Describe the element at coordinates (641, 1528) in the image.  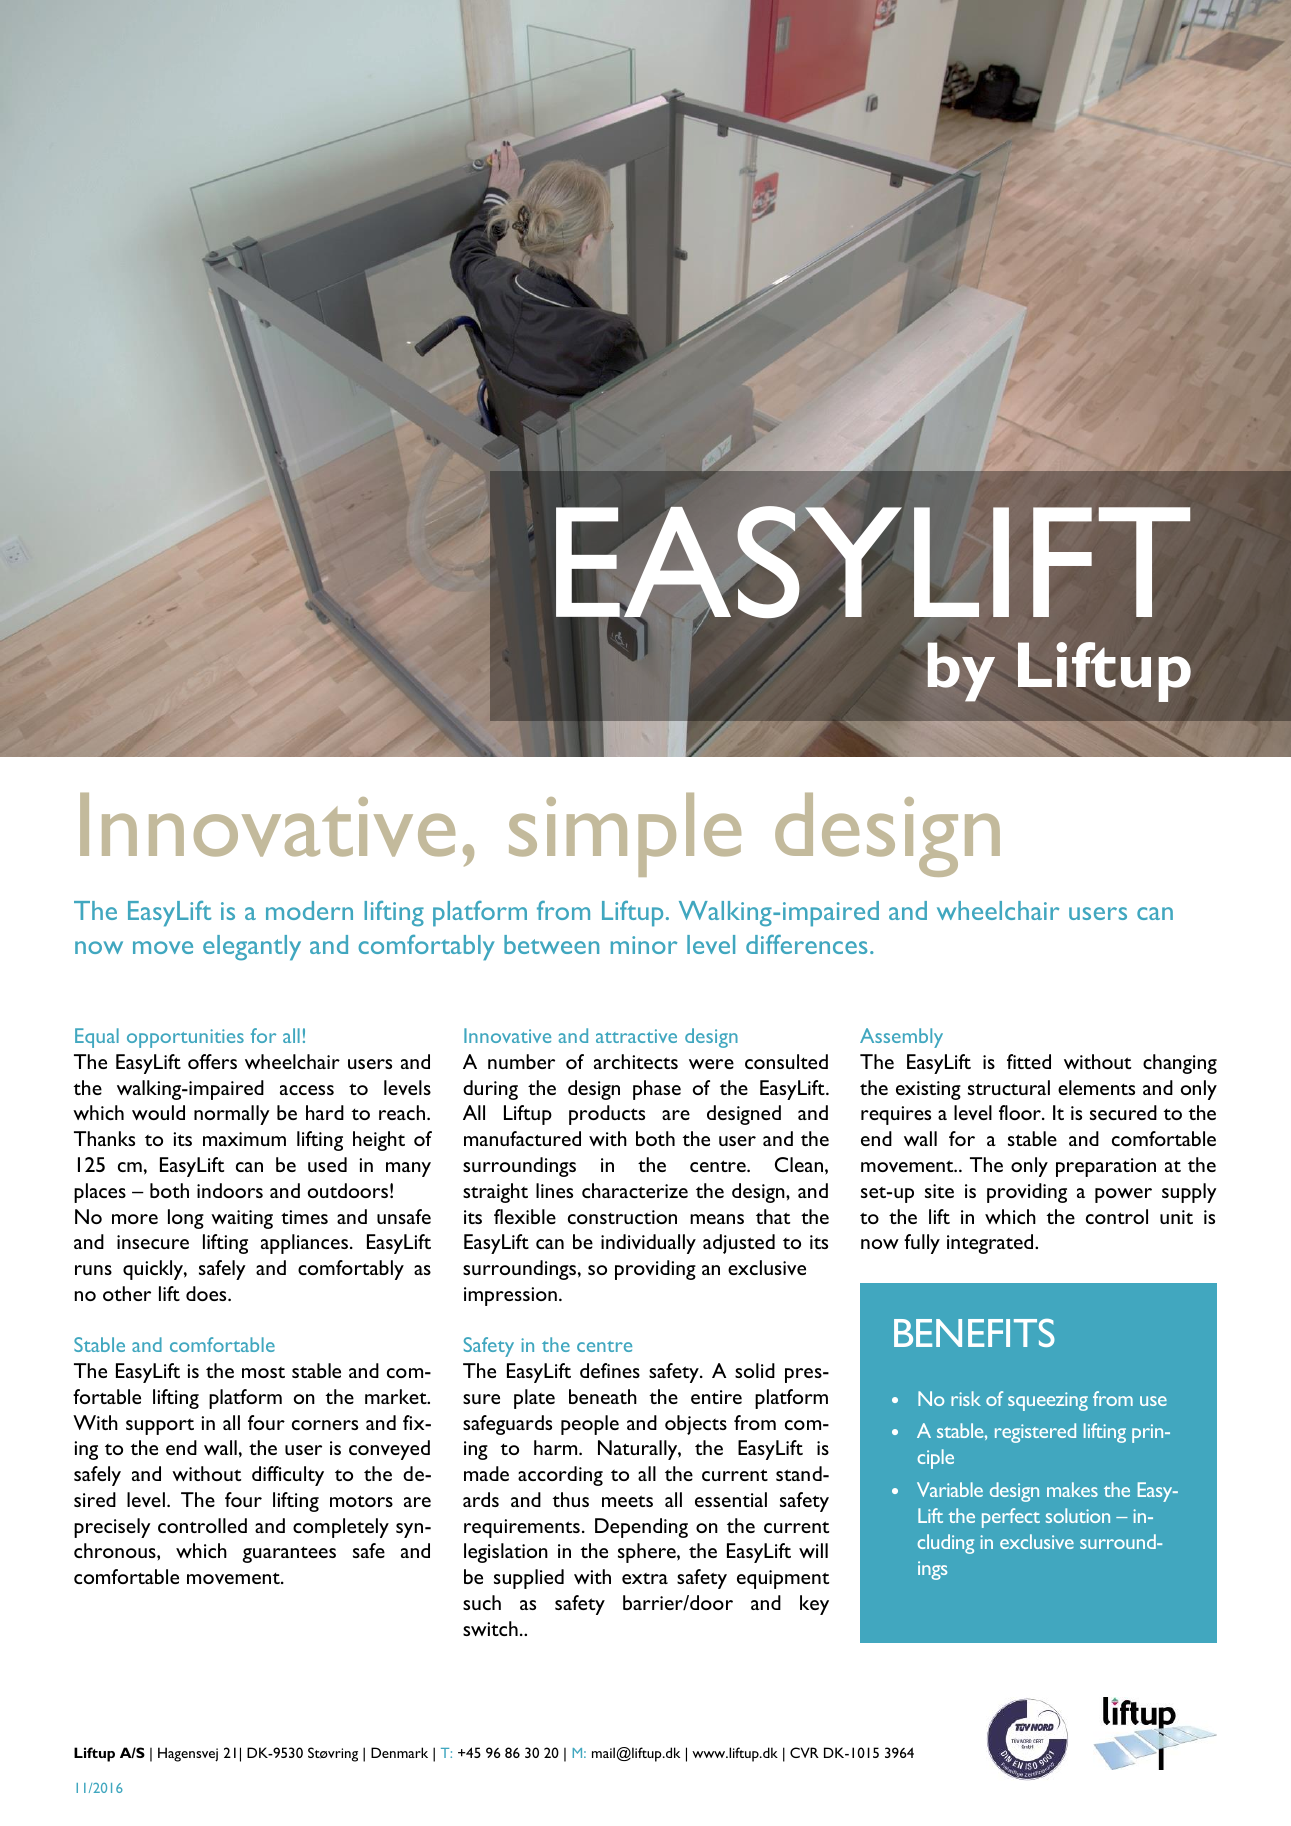
I see `Depending` at that location.
